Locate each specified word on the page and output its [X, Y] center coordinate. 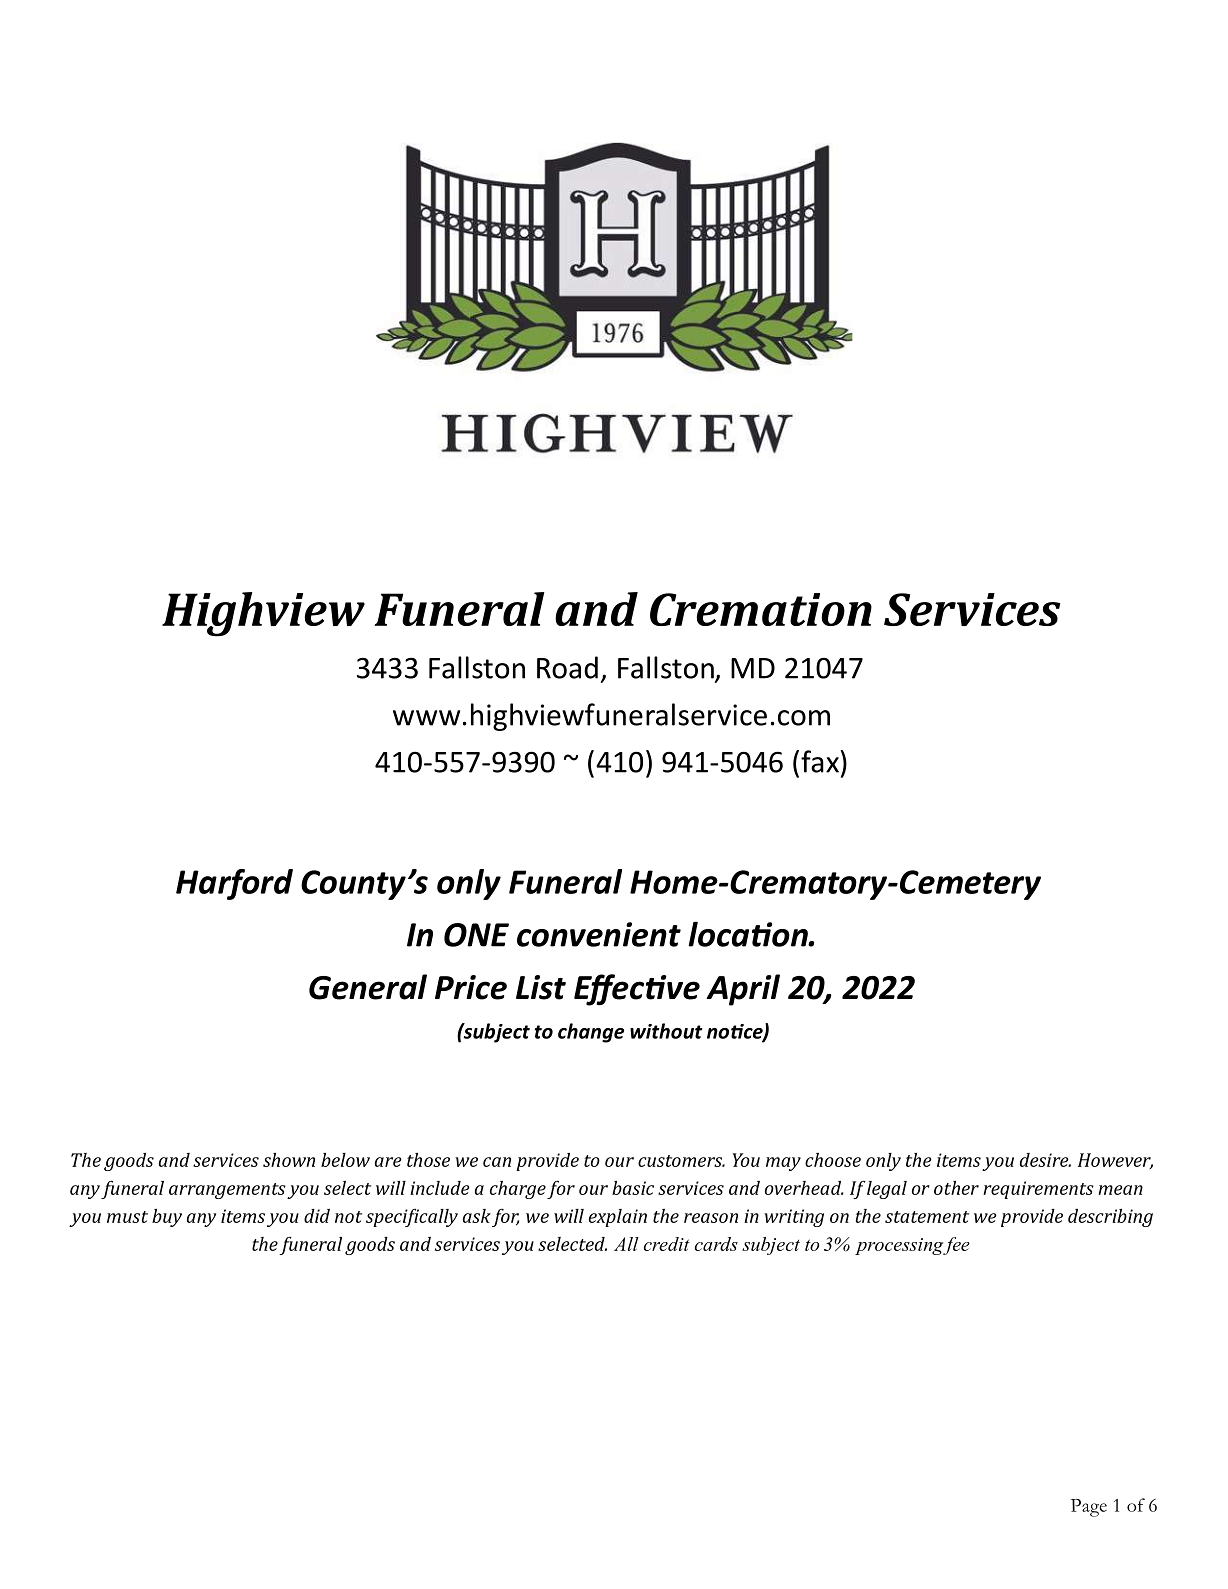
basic [633, 1188]
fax [821, 761]
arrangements [227, 1191]
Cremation [761, 609]
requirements [1038, 1190]
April [743, 990]
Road [567, 667]
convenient [599, 934]
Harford [234, 884]
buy [167, 1218]
